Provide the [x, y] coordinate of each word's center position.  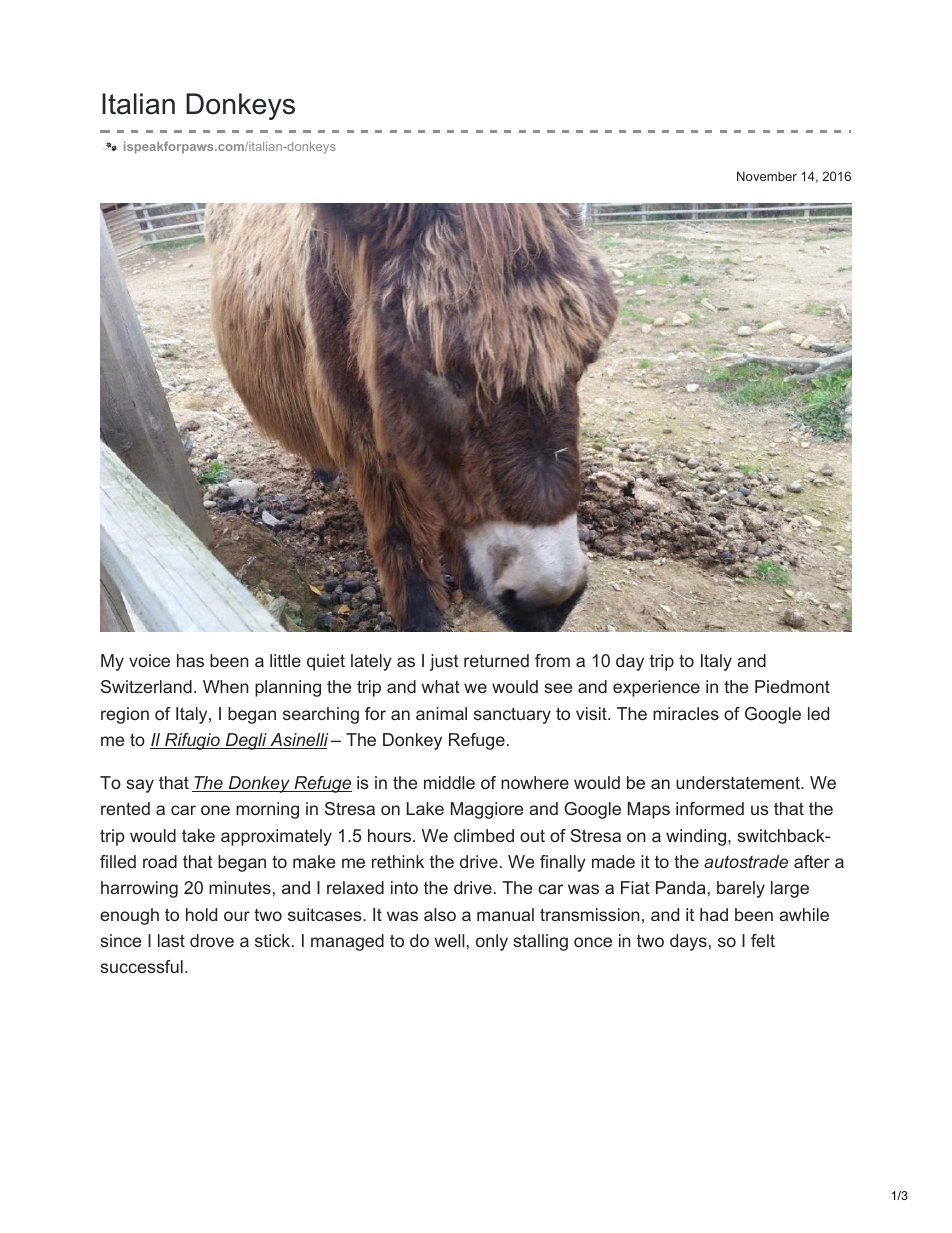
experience [656, 688]
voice [149, 660]
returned [496, 660]
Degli [246, 741]
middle [449, 782]
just [444, 662]
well [450, 940]
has [190, 660]
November [767, 176]
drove [212, 940]
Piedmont [792, 686]
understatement [739, 782]
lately [371, 662]
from [552, 660]
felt [763, 940]
